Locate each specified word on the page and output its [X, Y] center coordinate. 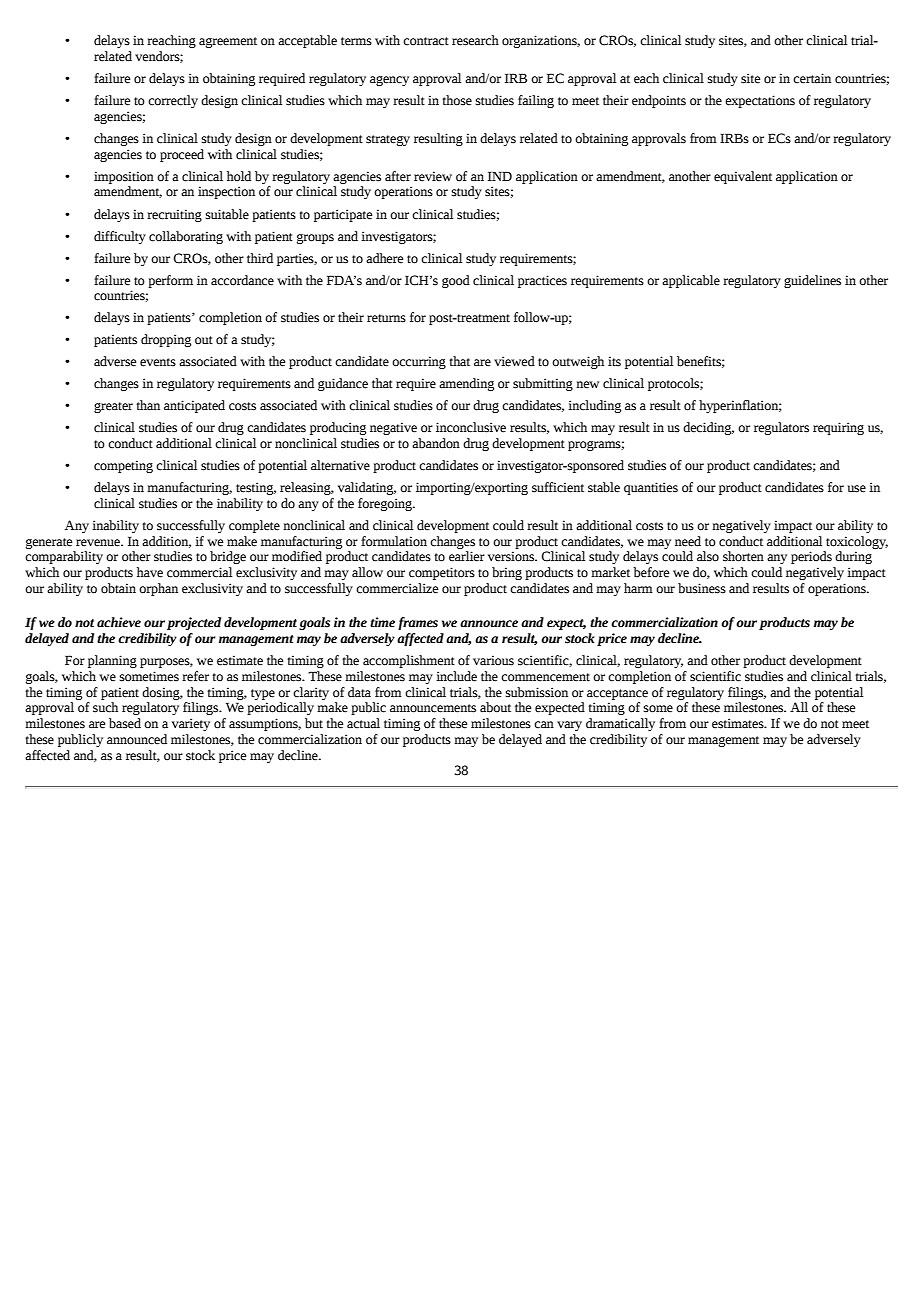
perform [170, 281]
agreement [228, 42]
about [495, 707]
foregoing [386, 504]
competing [123, 466]
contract [426, 41]
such [105, 707]
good [456, 281]
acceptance [617, 694]
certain [812, 78]
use [857, 489]
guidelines [812, 281]
